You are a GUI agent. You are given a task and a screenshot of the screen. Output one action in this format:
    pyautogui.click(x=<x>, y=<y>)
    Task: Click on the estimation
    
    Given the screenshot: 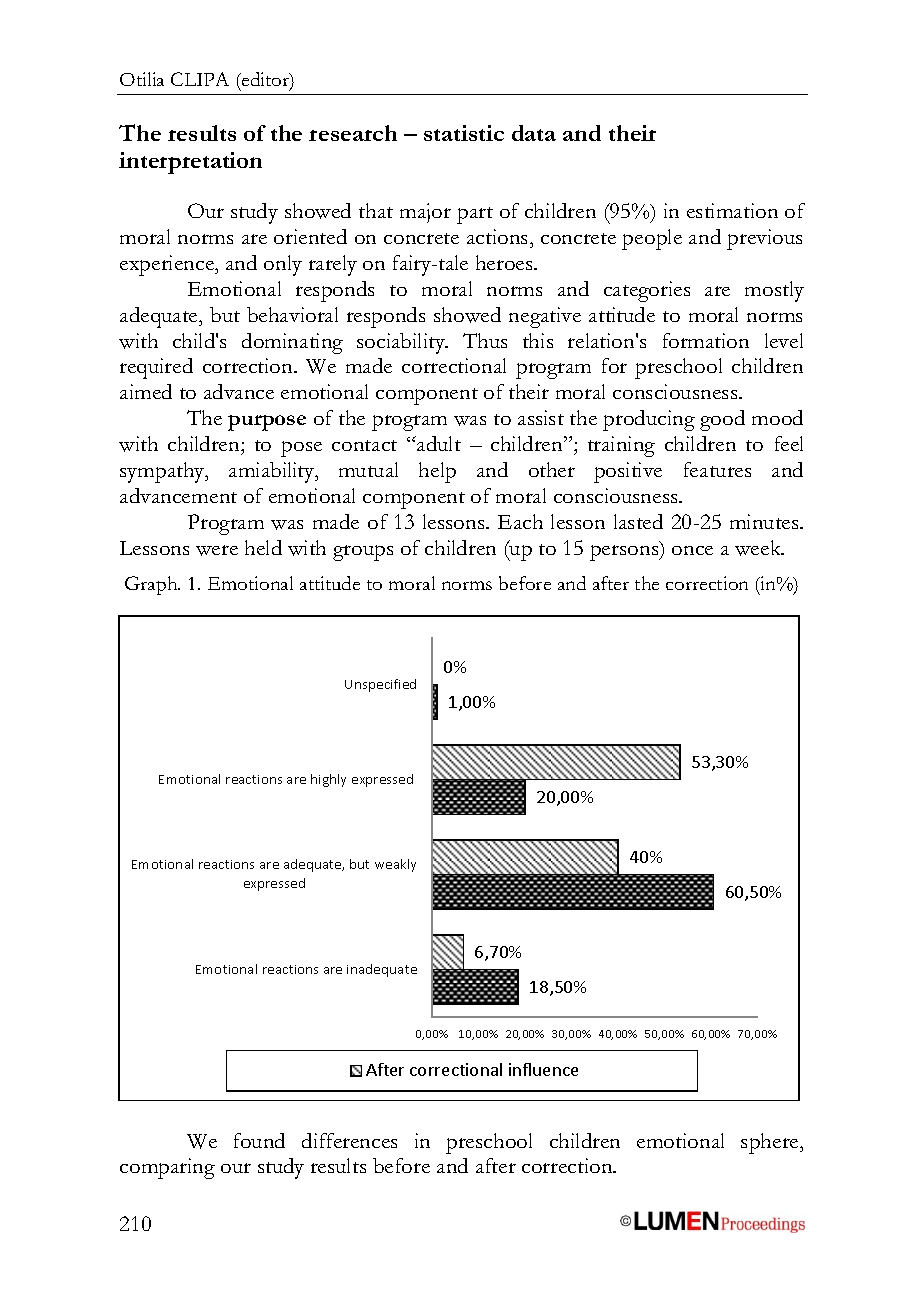 What is the action you would take?
    pyautogui.click(x=732, y=210)
